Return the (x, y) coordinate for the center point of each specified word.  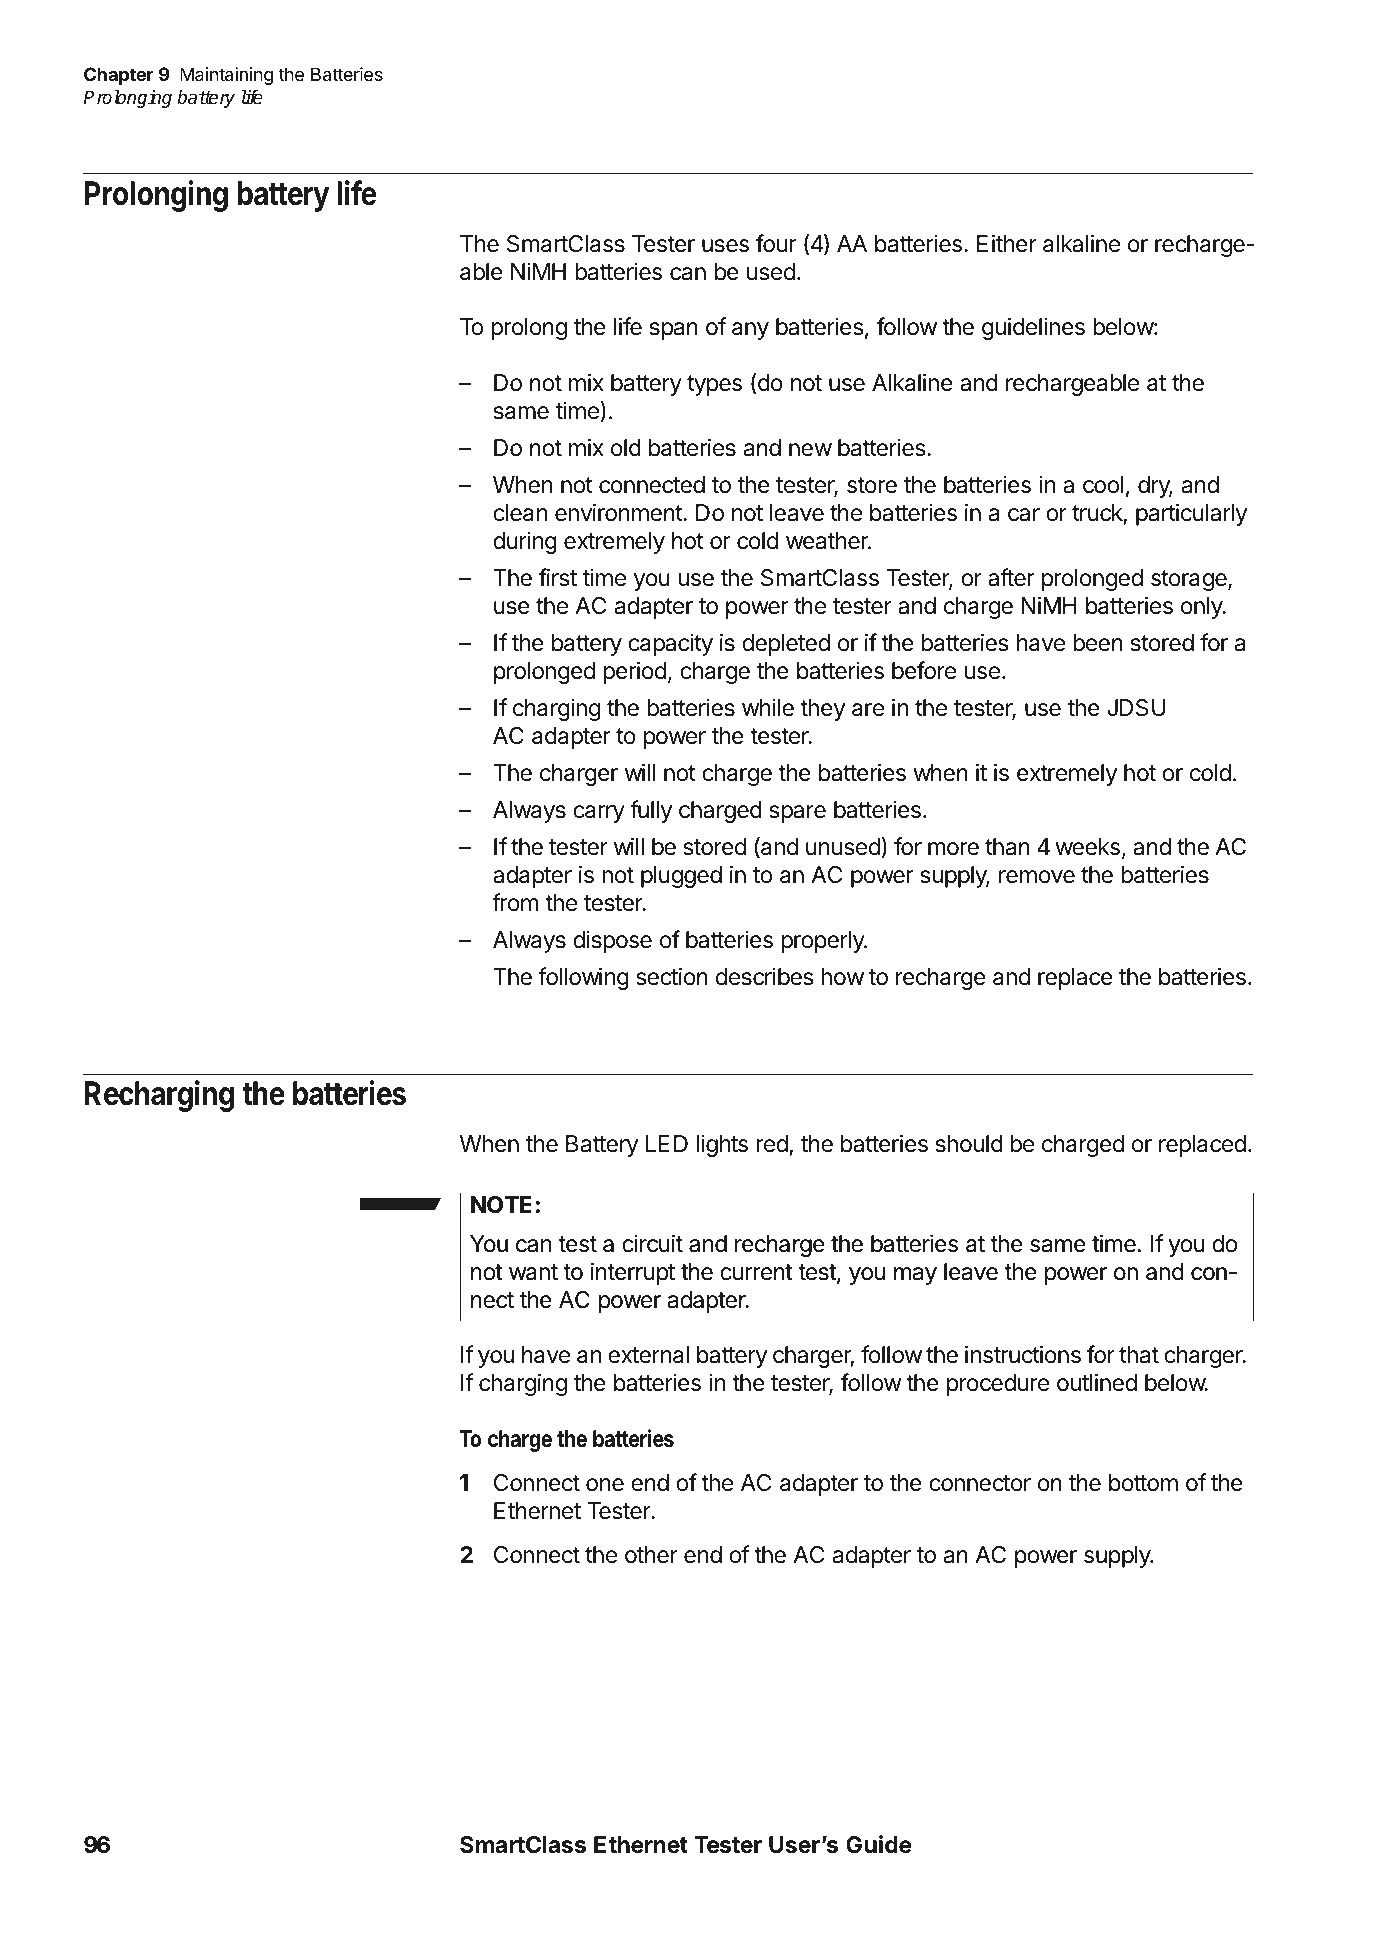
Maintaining (226, 76)
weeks (1087, 847)
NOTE (501, 1204)
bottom (1143, 1483)
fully (651, 811)
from (515, 902)
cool (1103, 485)
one (605, 1485)
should (969, 1144)
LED (666, 1143)
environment (619, 512)
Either (1007, 243)
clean (520, 513)
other (651, 1555)
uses (725, 246)
